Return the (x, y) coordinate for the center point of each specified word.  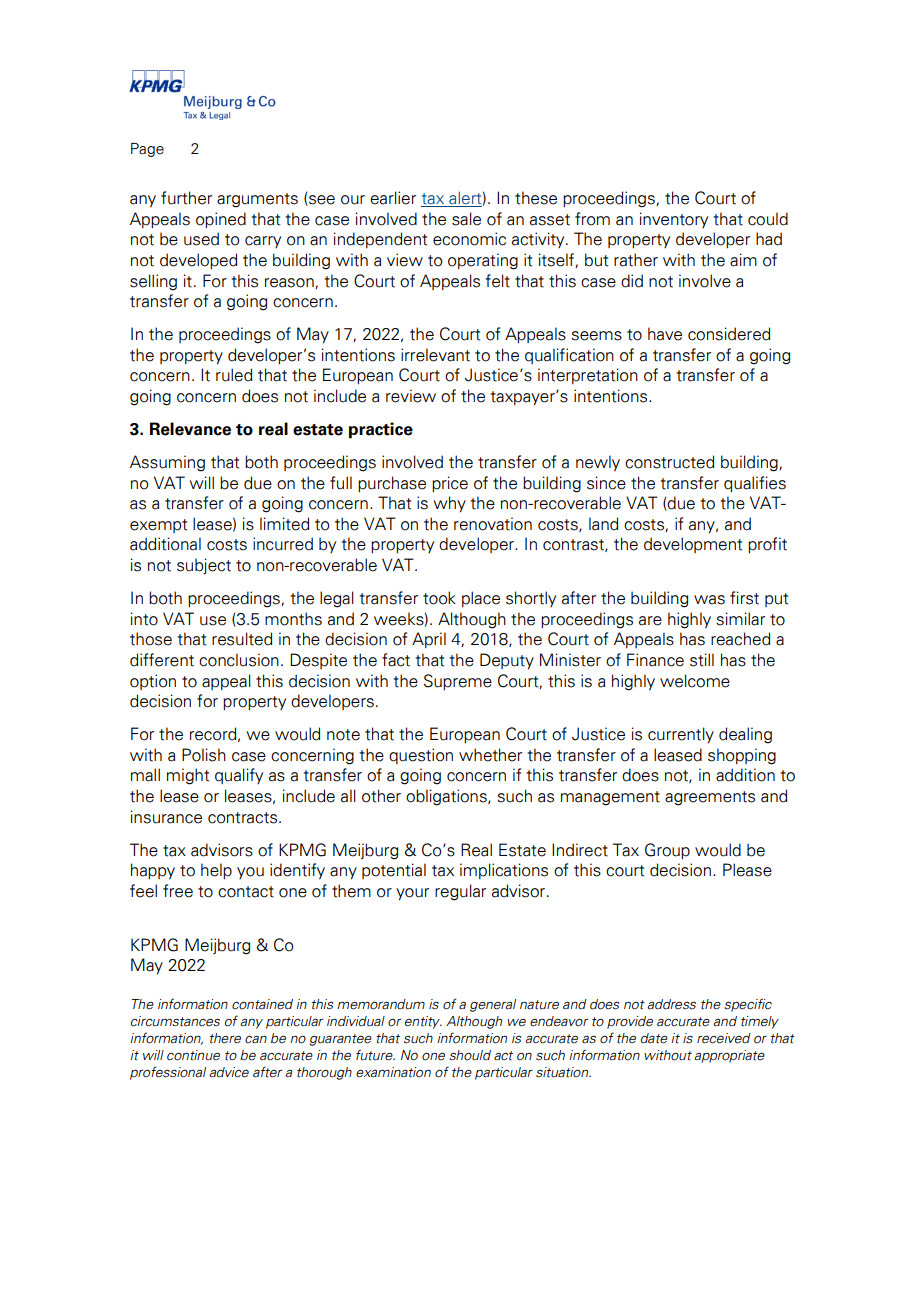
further (186, 198)
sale (466, 219)
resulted (242, 639)
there (225, 1038)
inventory (674, 220)
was (709, 600)
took (439, 598)
